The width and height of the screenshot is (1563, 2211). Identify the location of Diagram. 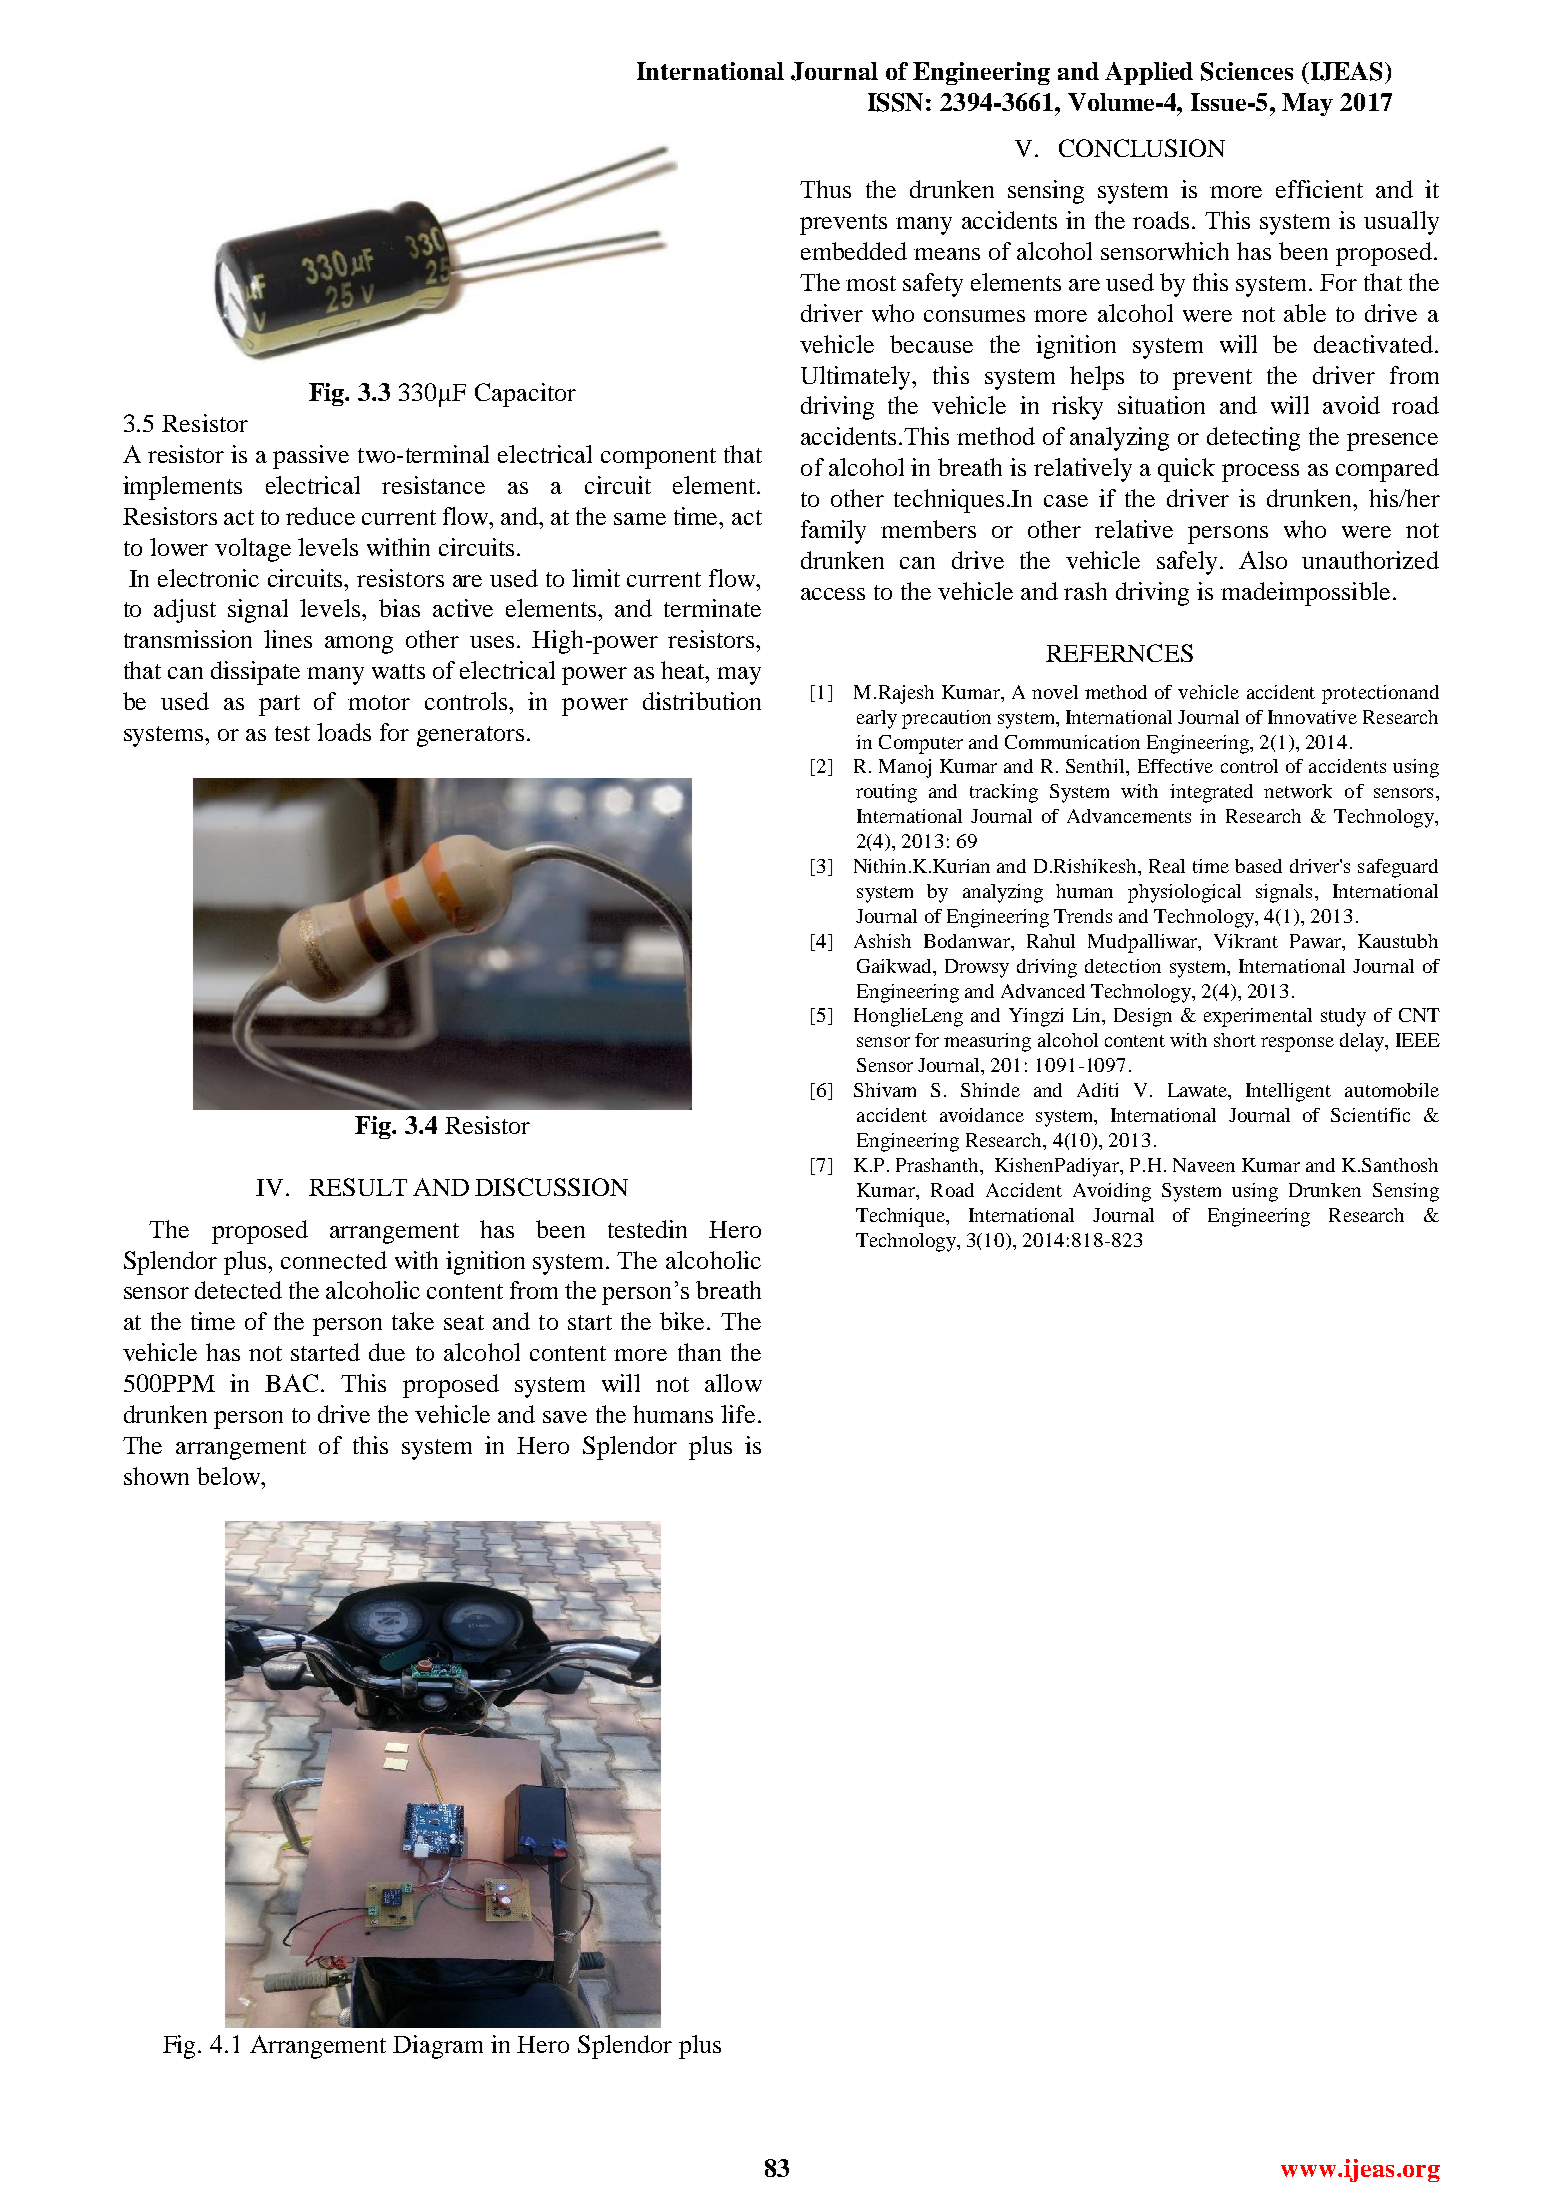
(438, 2047).
